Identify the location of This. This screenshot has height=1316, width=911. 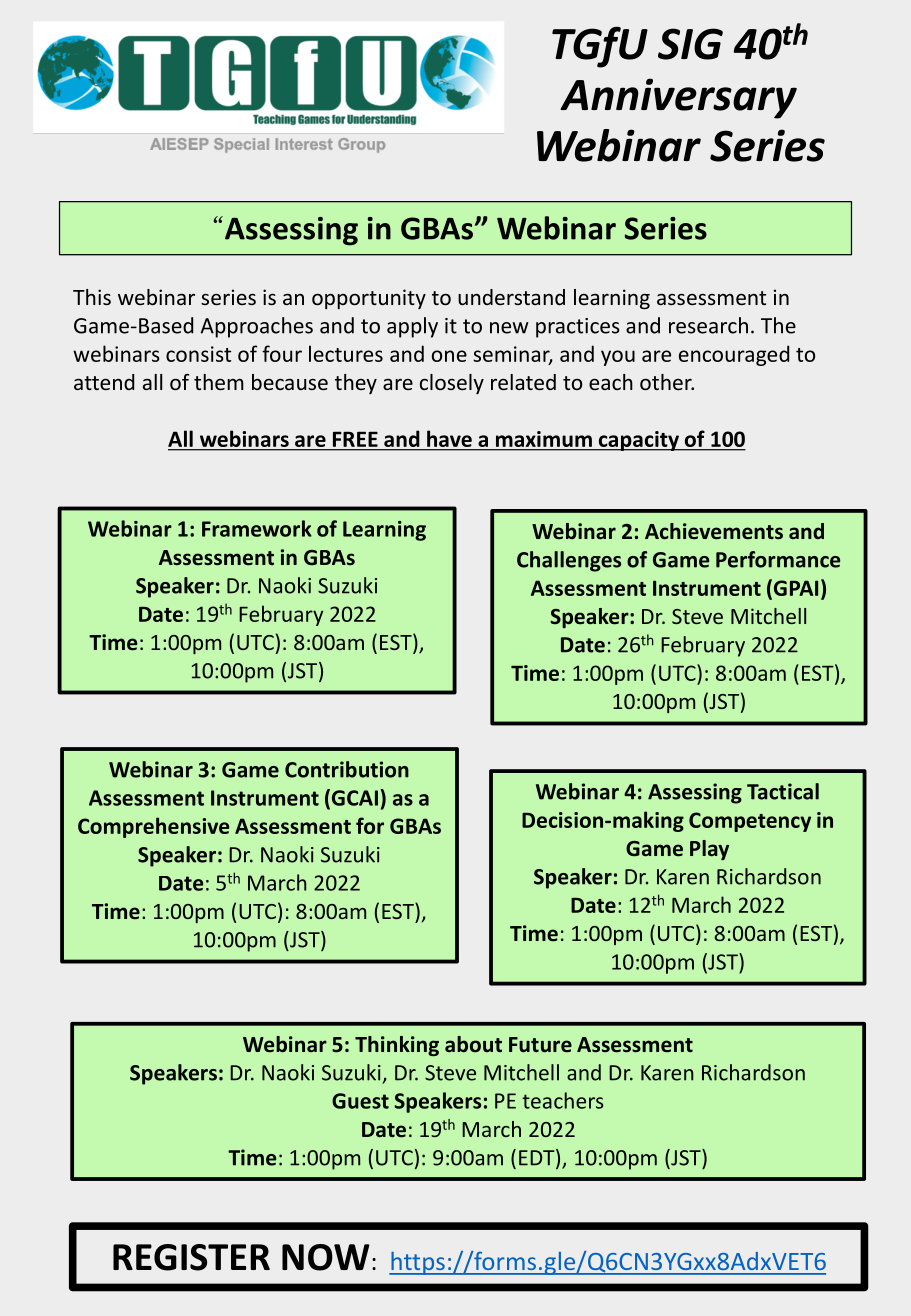
(92, 297).
